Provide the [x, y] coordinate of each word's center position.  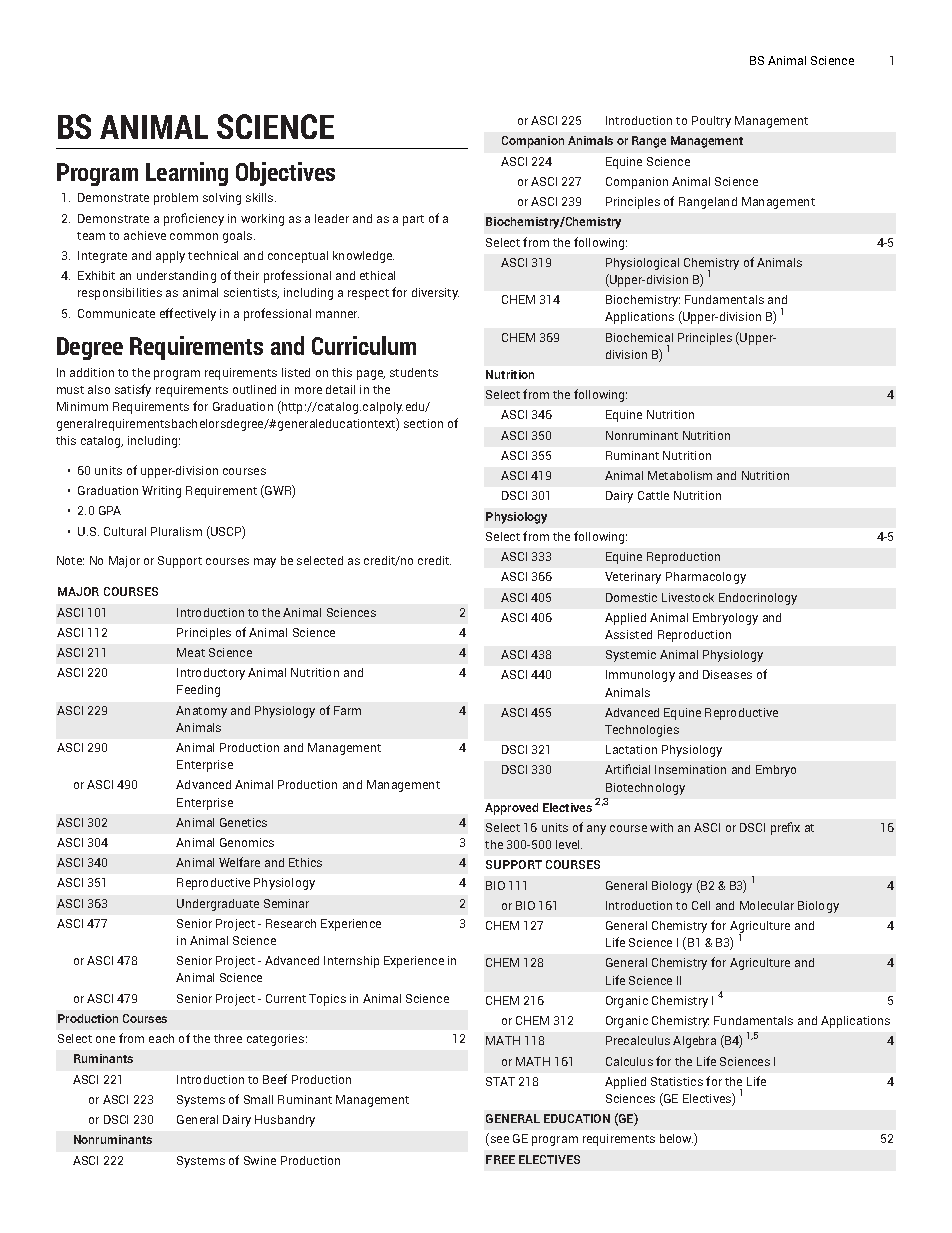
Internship [351, 962]
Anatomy [201, 712]
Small [258, 1099]
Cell [701, 905]
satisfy [133, 390]
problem [176, 199]
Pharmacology [706, 578]
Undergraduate [218, 905]
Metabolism [680, 475]
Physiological [642, 264]
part [413, 220]
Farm [347, 710]
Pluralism [176, 531]
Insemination [690, 769]
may [265, 563]
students [414, 372]
